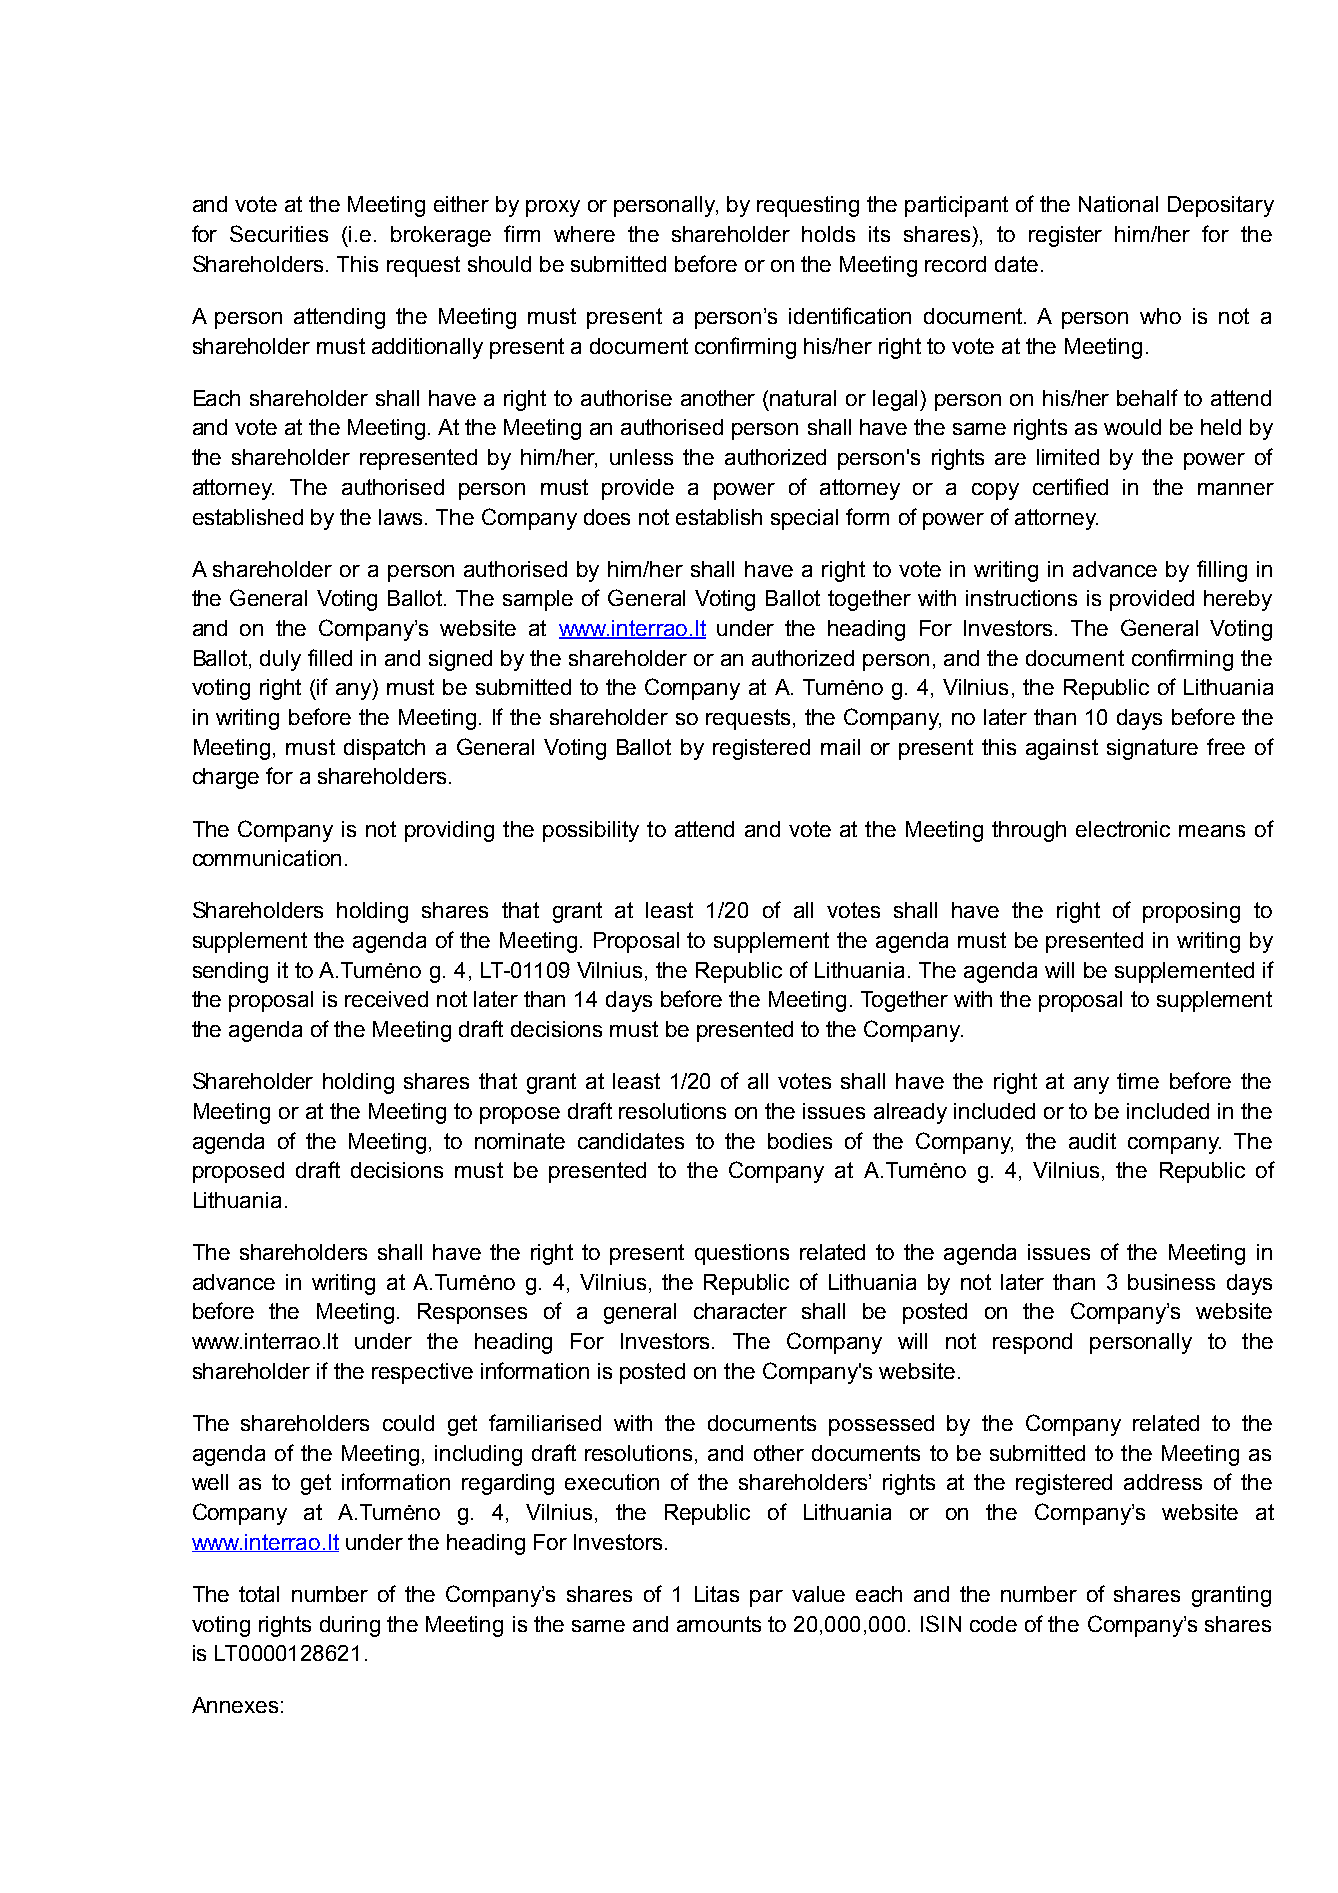  I want to click on proposing, so click(1191, 912).
